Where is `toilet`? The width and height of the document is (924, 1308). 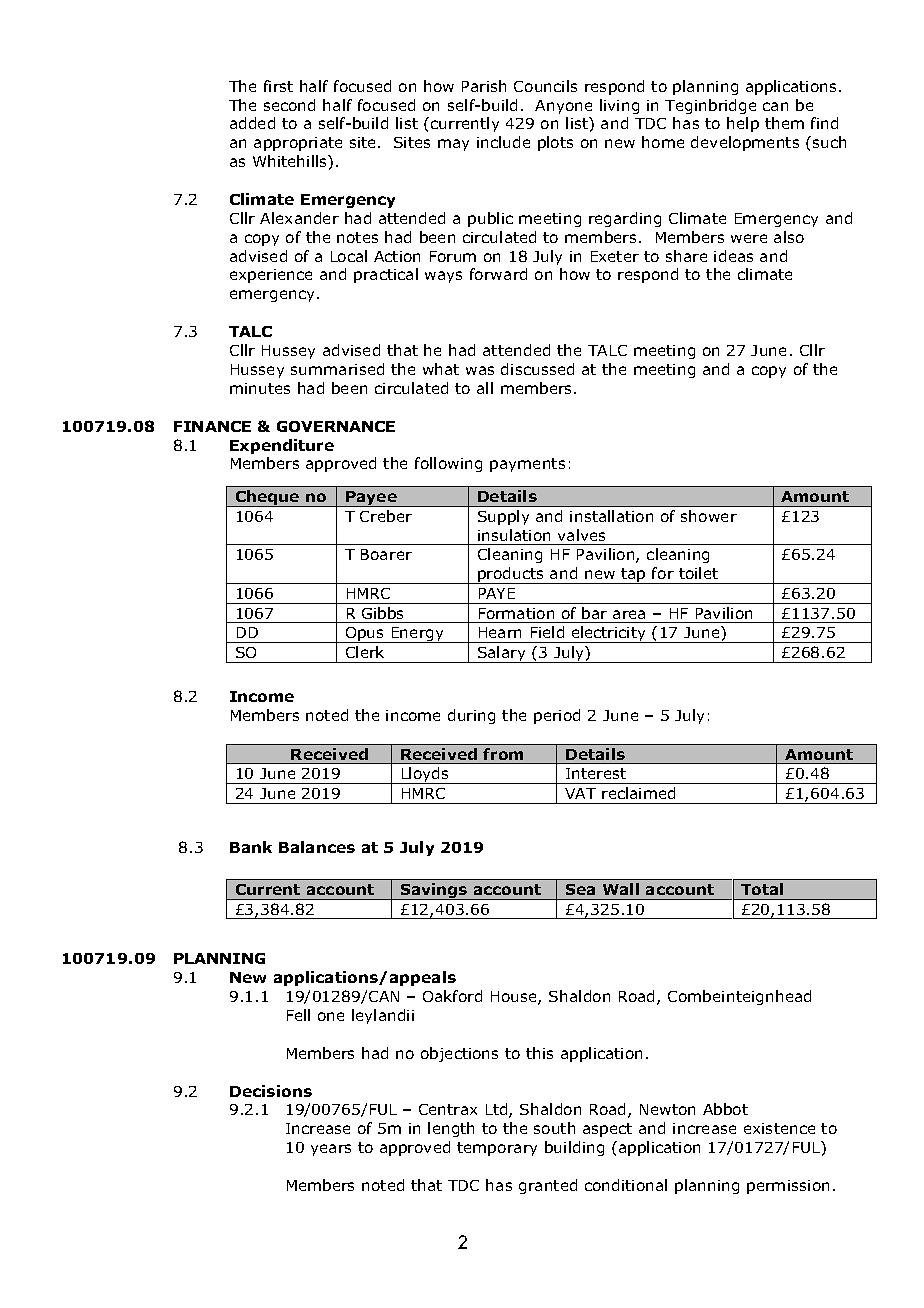
toilet is located at coordinates (698, 573).
